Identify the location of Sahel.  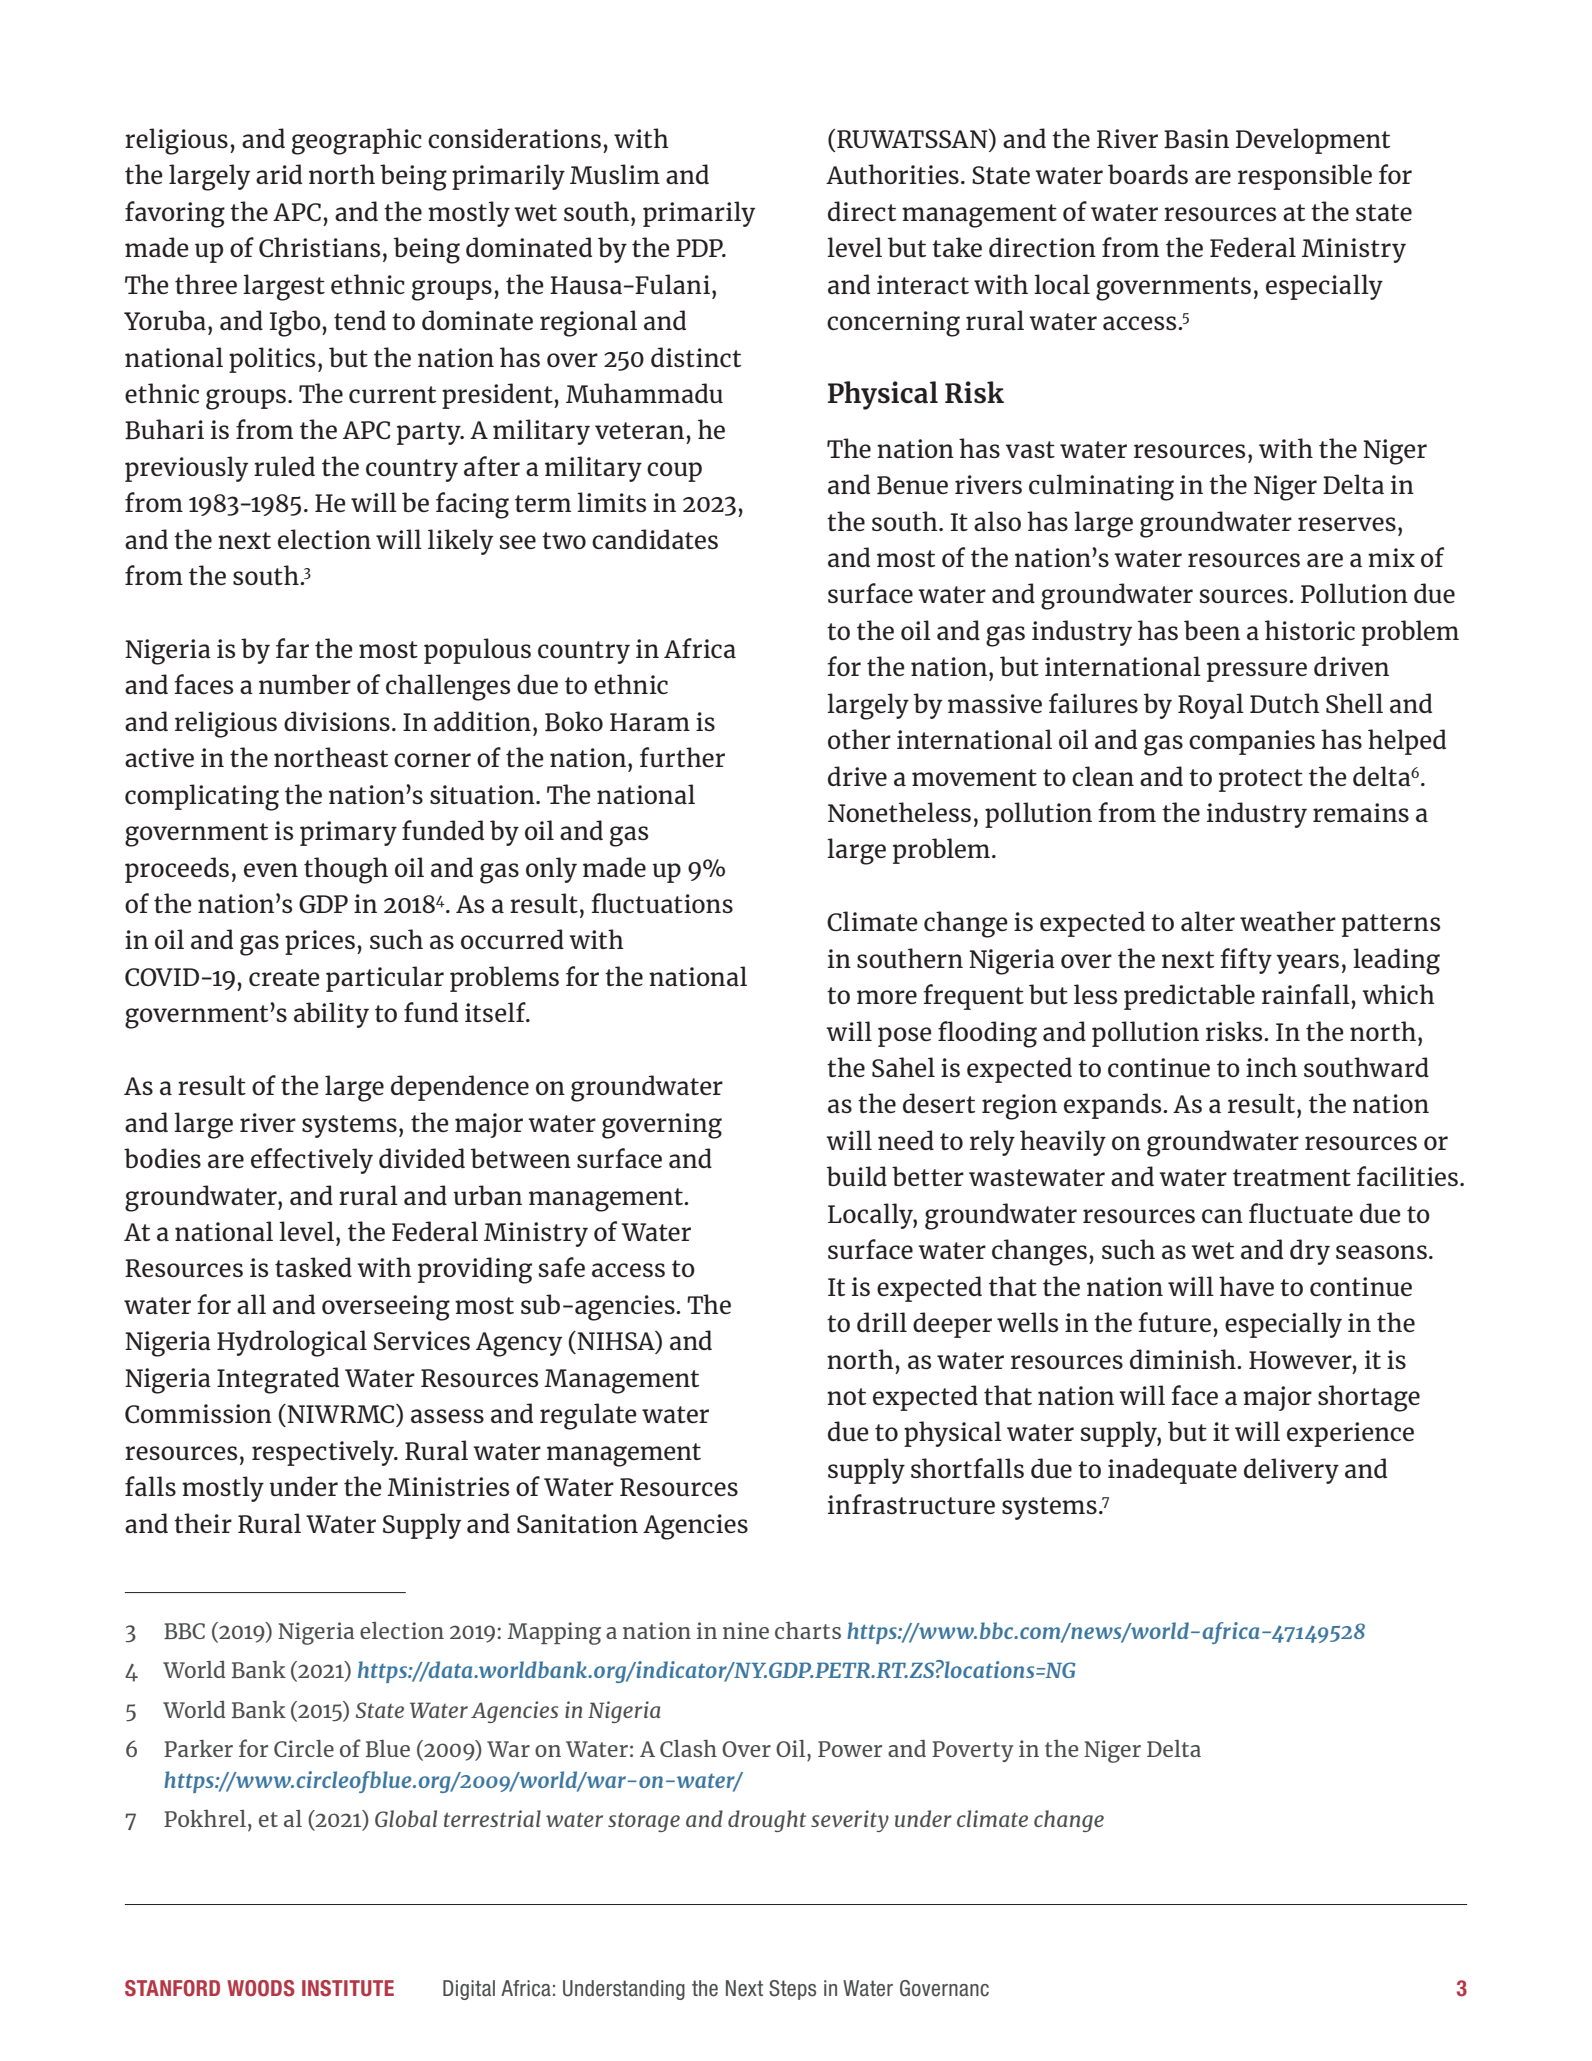
(903, 1067).
